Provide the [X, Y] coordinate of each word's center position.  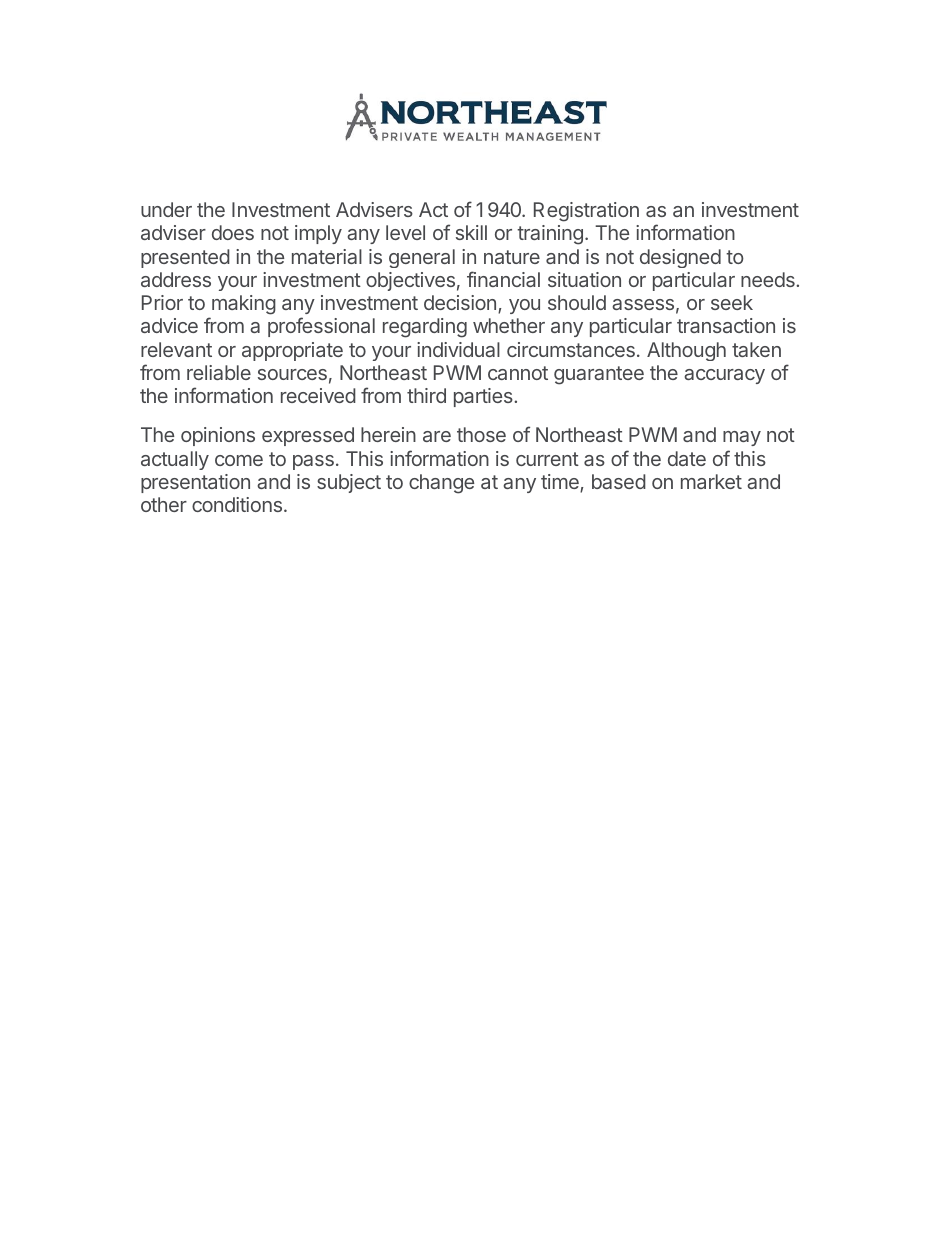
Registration [586, 212]
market [711, 481]
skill [471, 232]
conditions [237, 504]
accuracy [724, 376]
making [244, 305]
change [441, 484]
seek [732, 302]
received [318, 395]
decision [460, 302]
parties [484, 397]
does [233, 232]
